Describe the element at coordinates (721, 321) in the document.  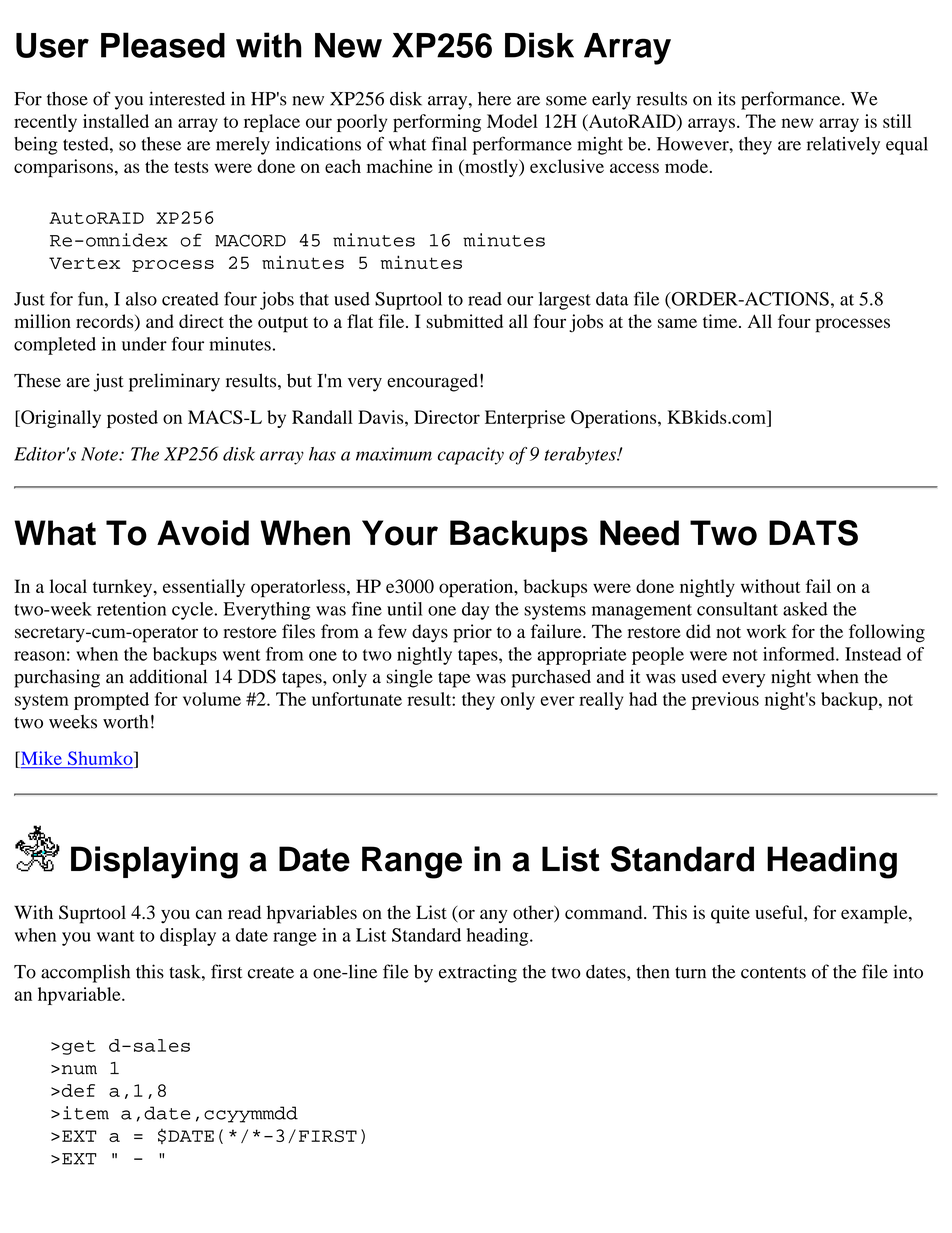
I see `time` at that location.
